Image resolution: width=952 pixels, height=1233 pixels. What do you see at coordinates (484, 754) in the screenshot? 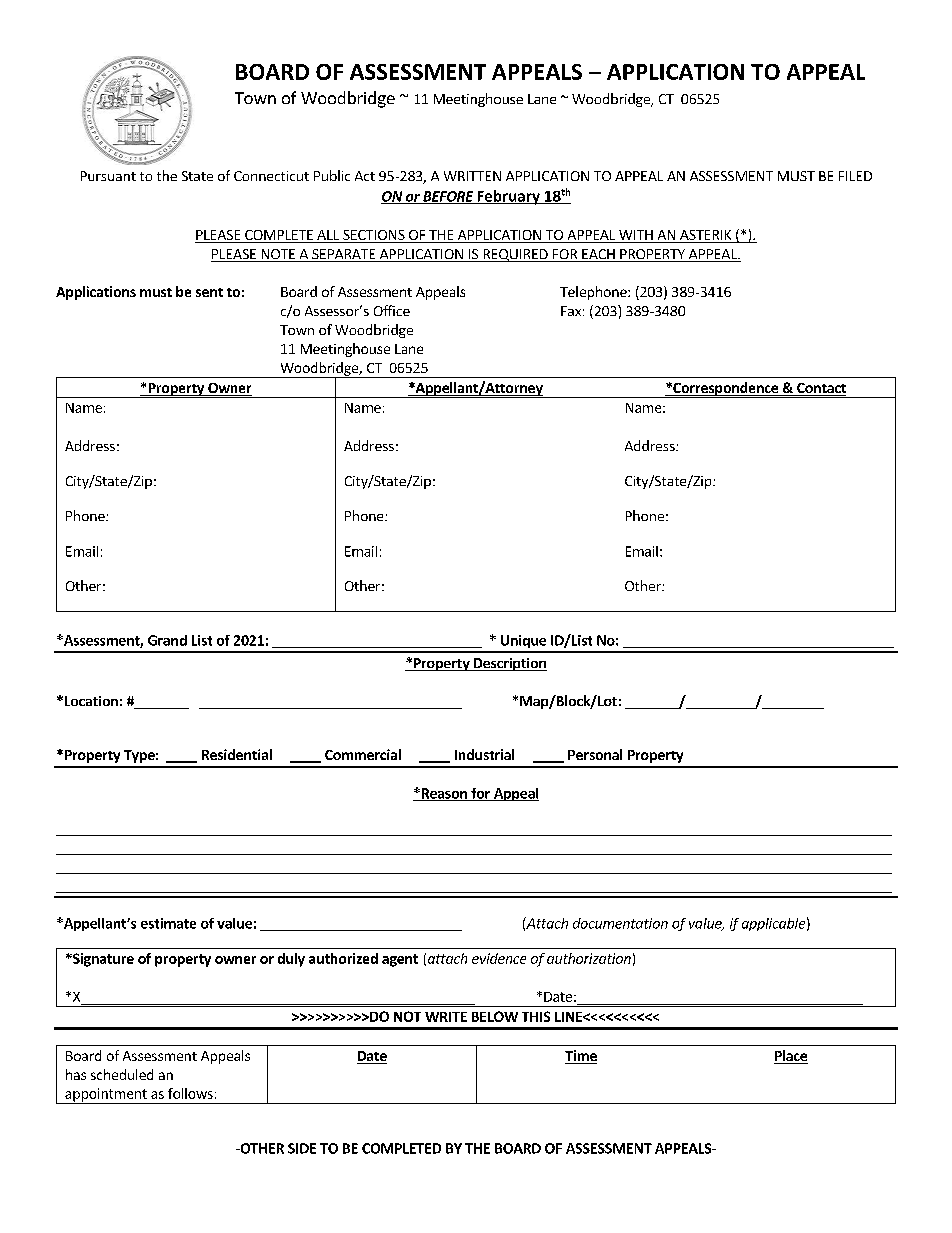
I see `Industrial` at bounding box center [484, 754].
